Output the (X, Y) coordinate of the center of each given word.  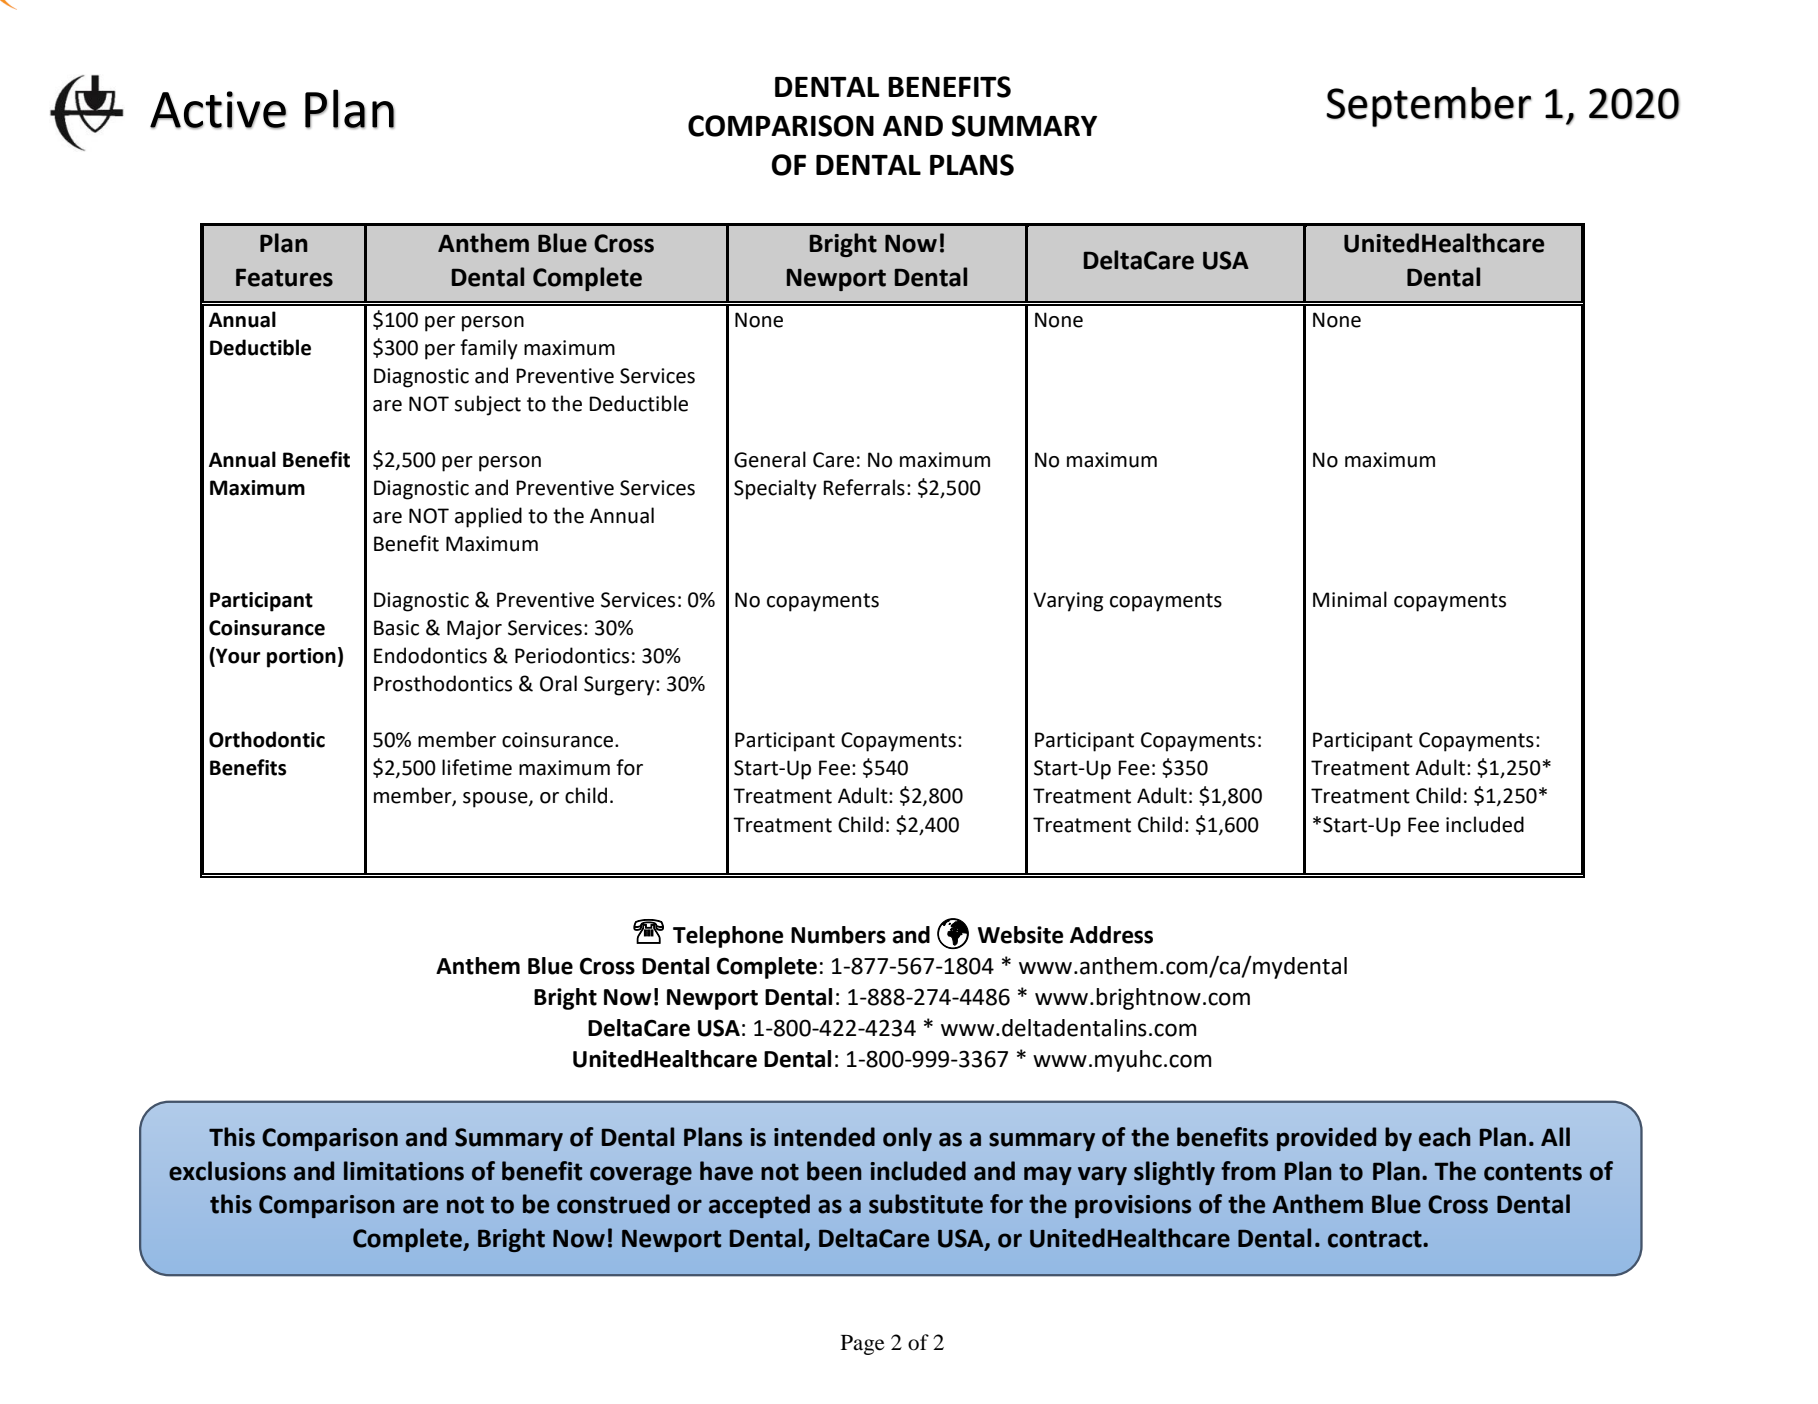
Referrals (864, 487)
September (1429, 107)
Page (863, 1345)
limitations (404, 1171)
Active (218, 110)
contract (1376, 1239)
